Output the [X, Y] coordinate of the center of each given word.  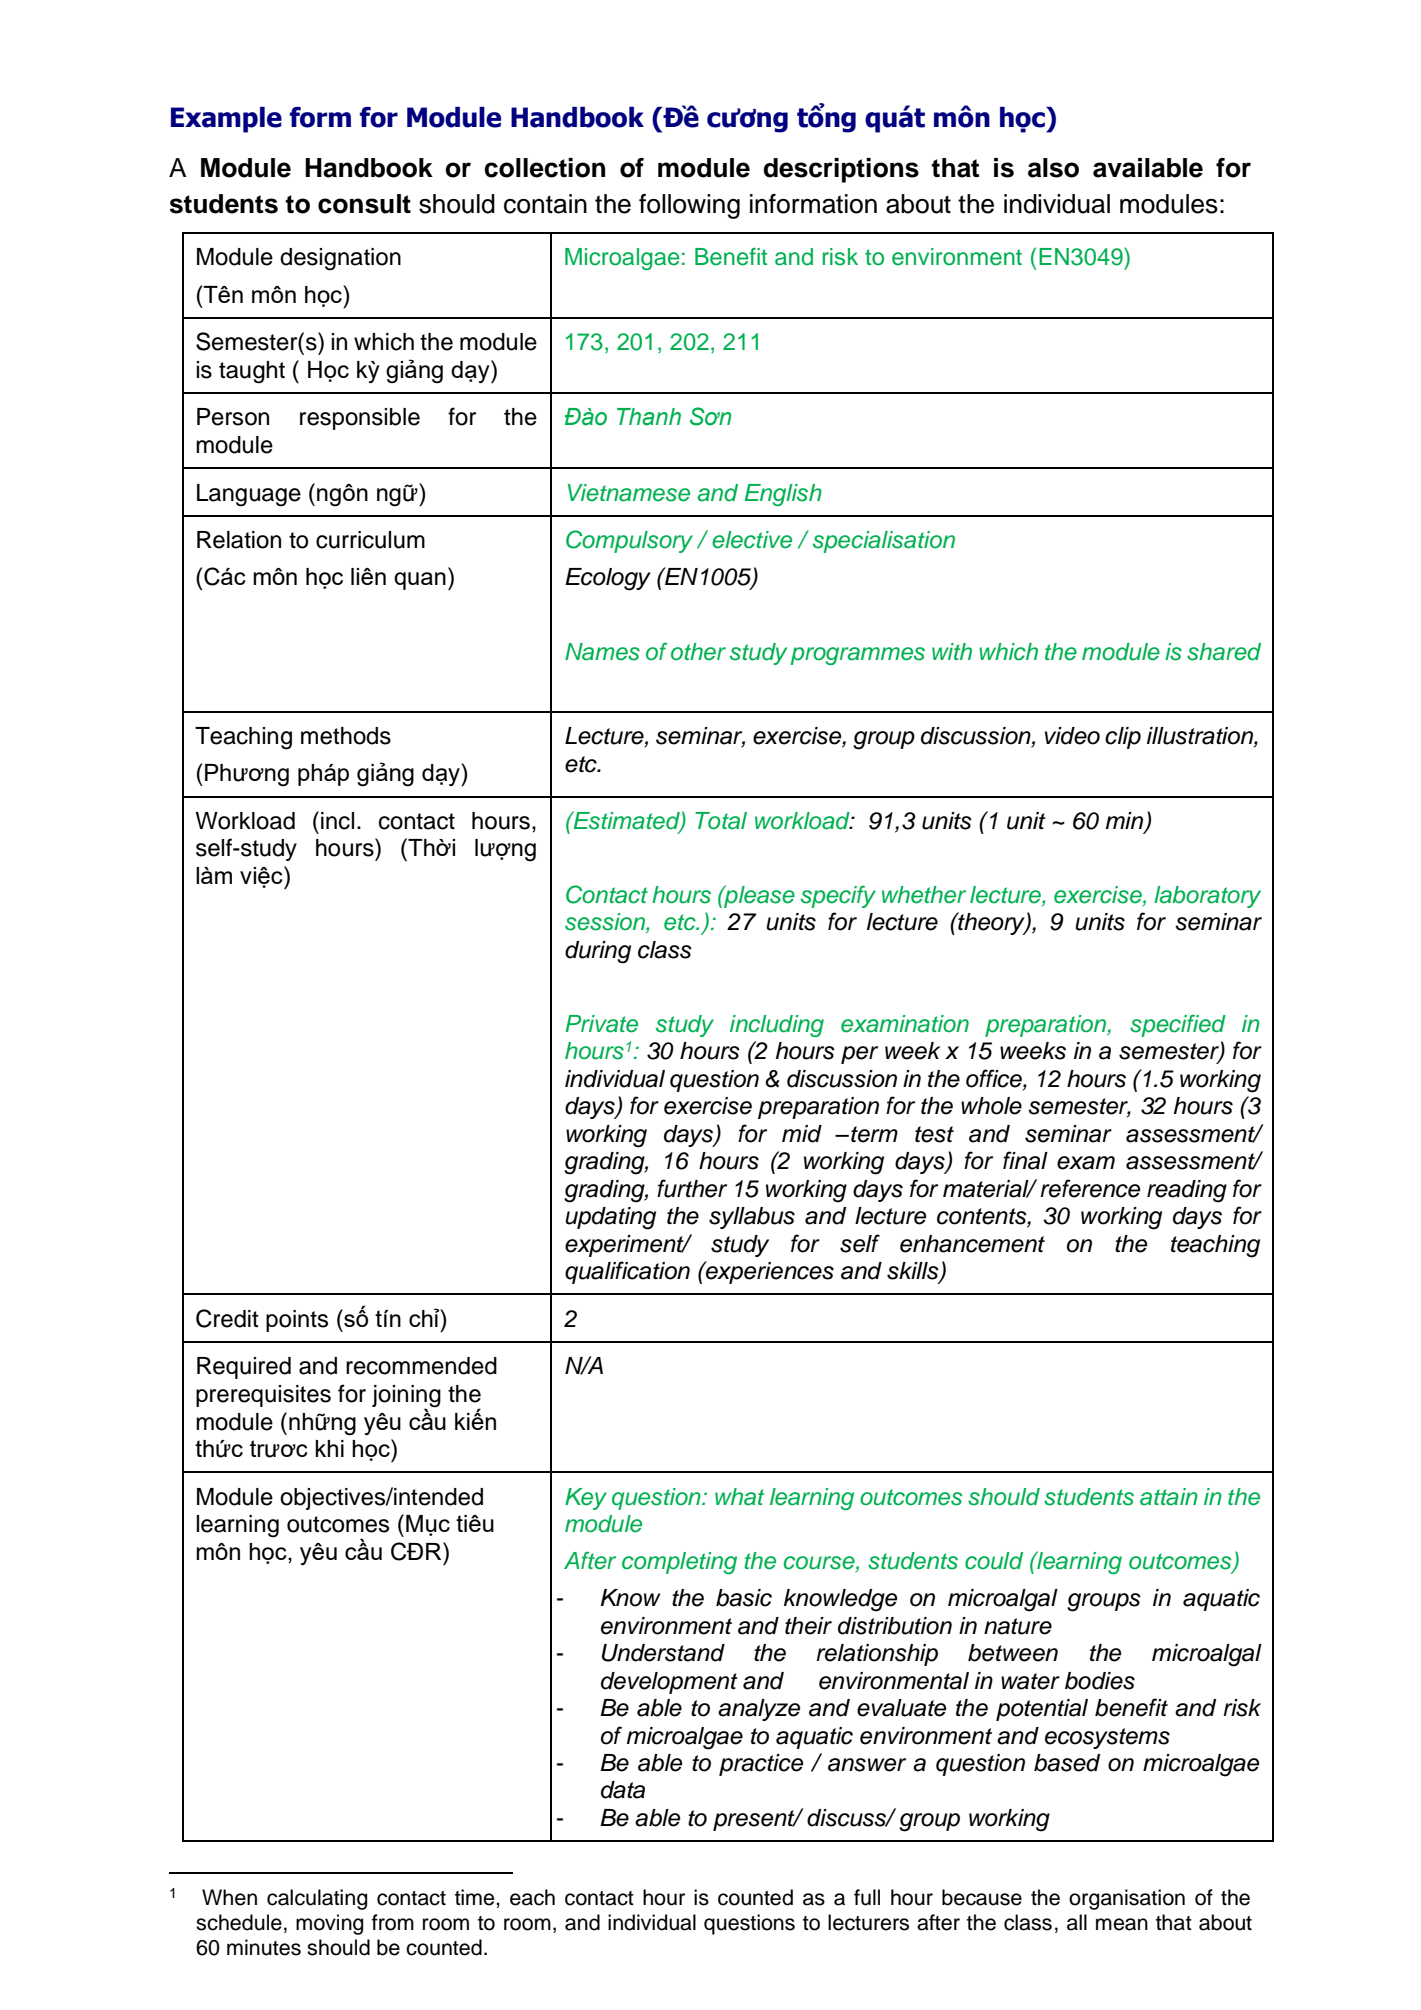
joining [406, 1397]
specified [1178, 1025]
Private [602, 1024]
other [698, 652]
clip [1123, 738]
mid [802, 1134]
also [1053, 168]
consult [364, 204]
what [739, 1497]
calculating [317, 1899]
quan [420, 581]
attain [1169, 1497]
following [689, 206]
